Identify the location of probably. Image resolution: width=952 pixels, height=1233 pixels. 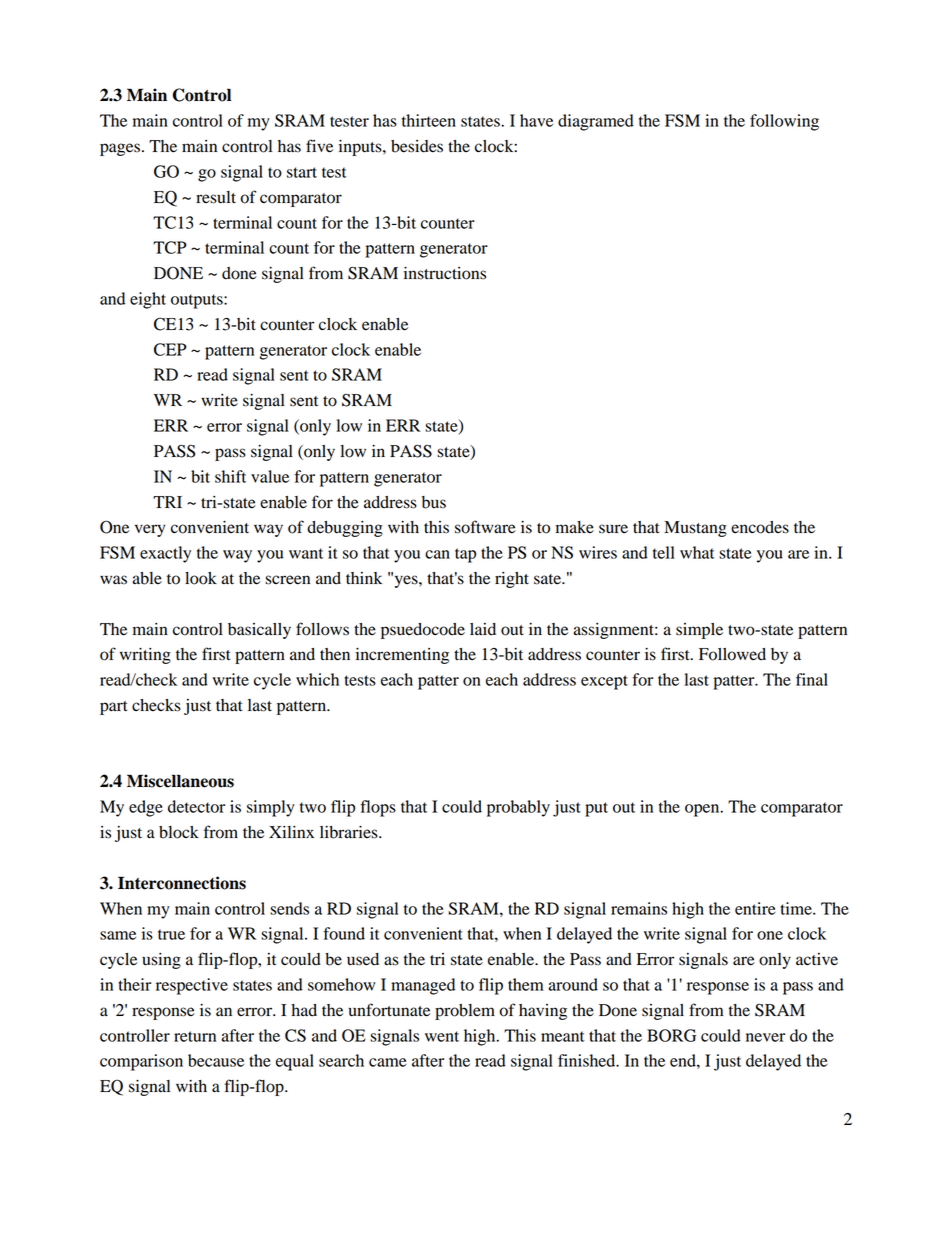
(518, 808).
